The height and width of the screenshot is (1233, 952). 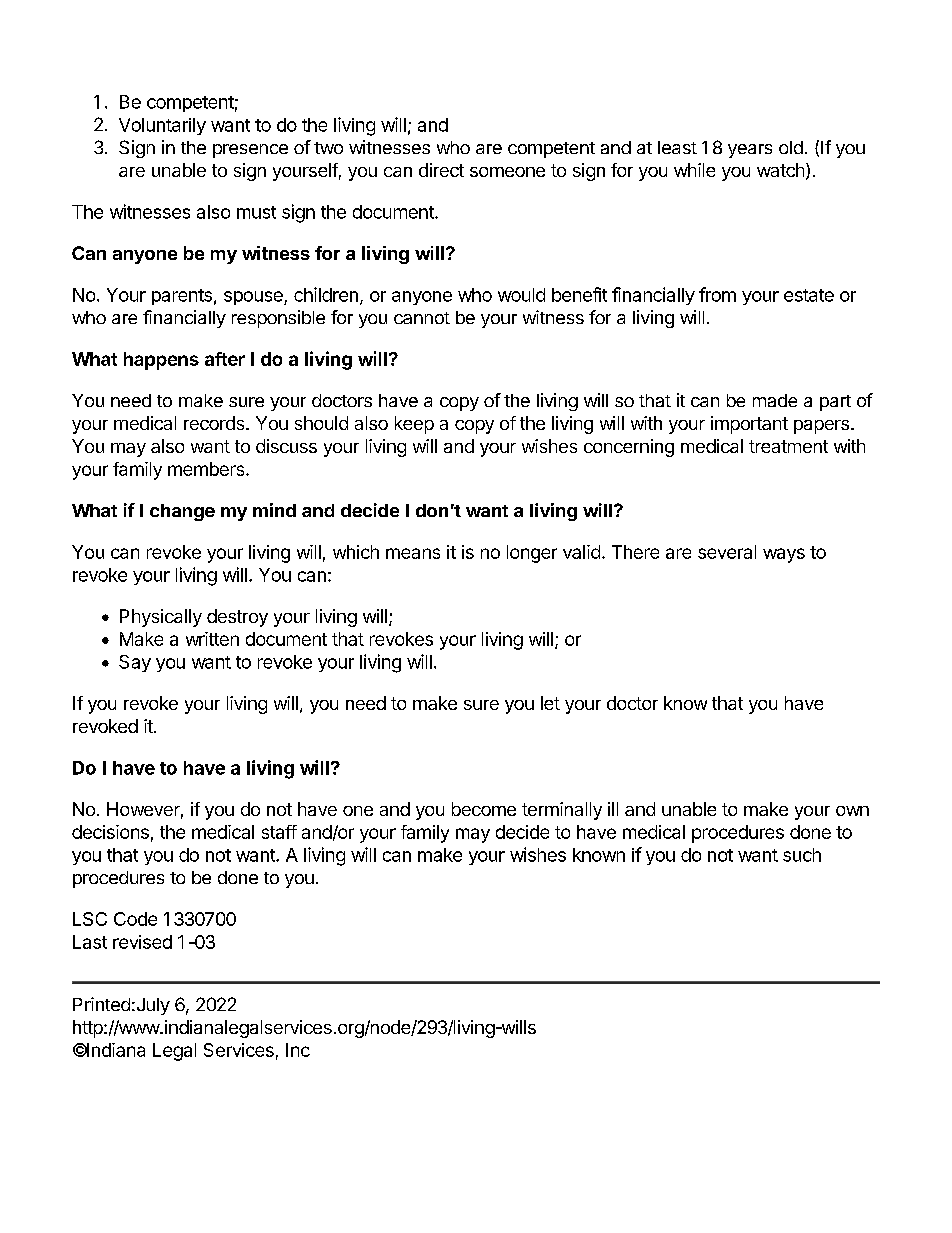 What do you see at coordinates (717, 294) in the screenshot?
I see `from` at bounding box center [717, 294].
